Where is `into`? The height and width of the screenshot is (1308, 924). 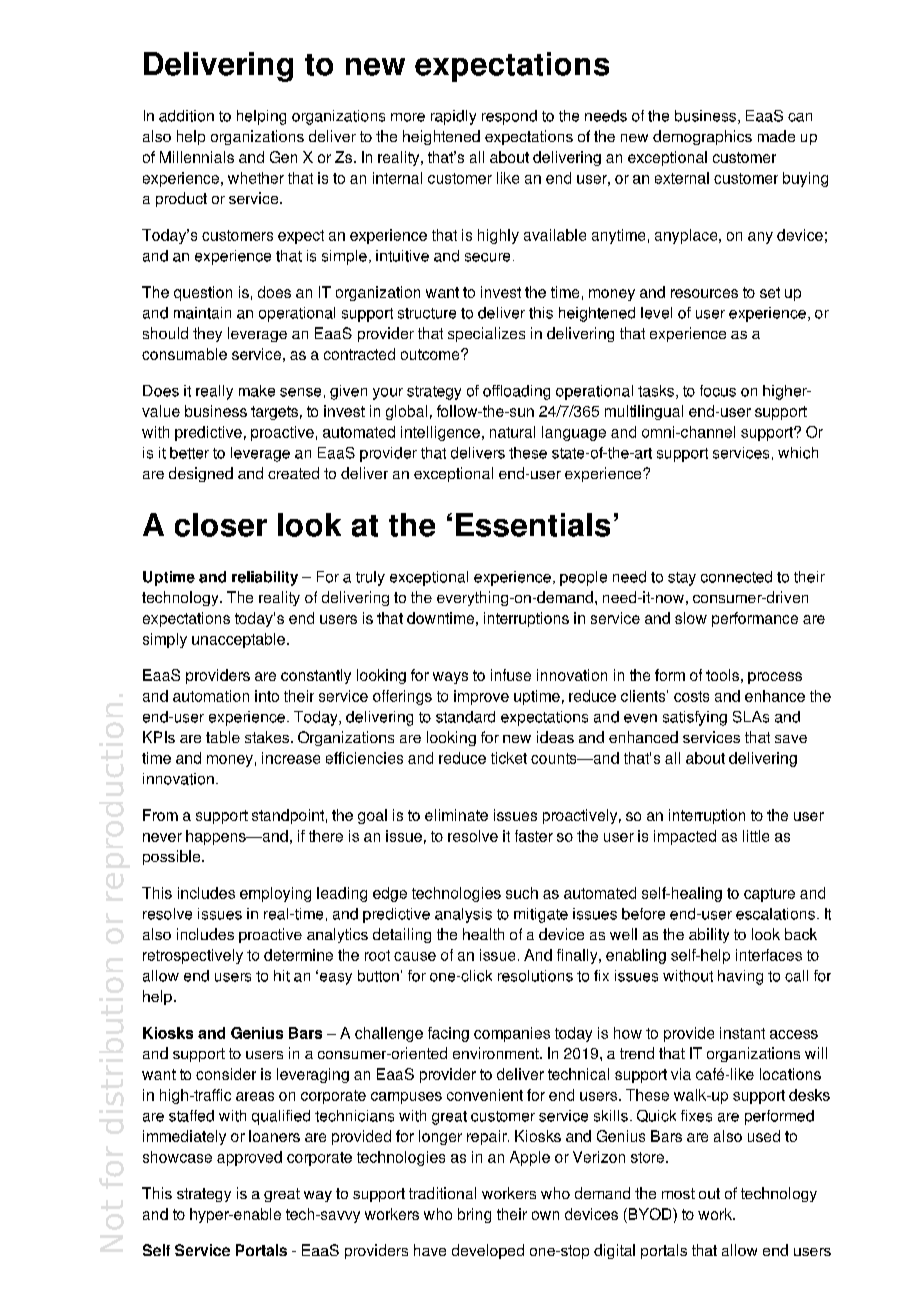 into is located at coordinates (267, 696).
